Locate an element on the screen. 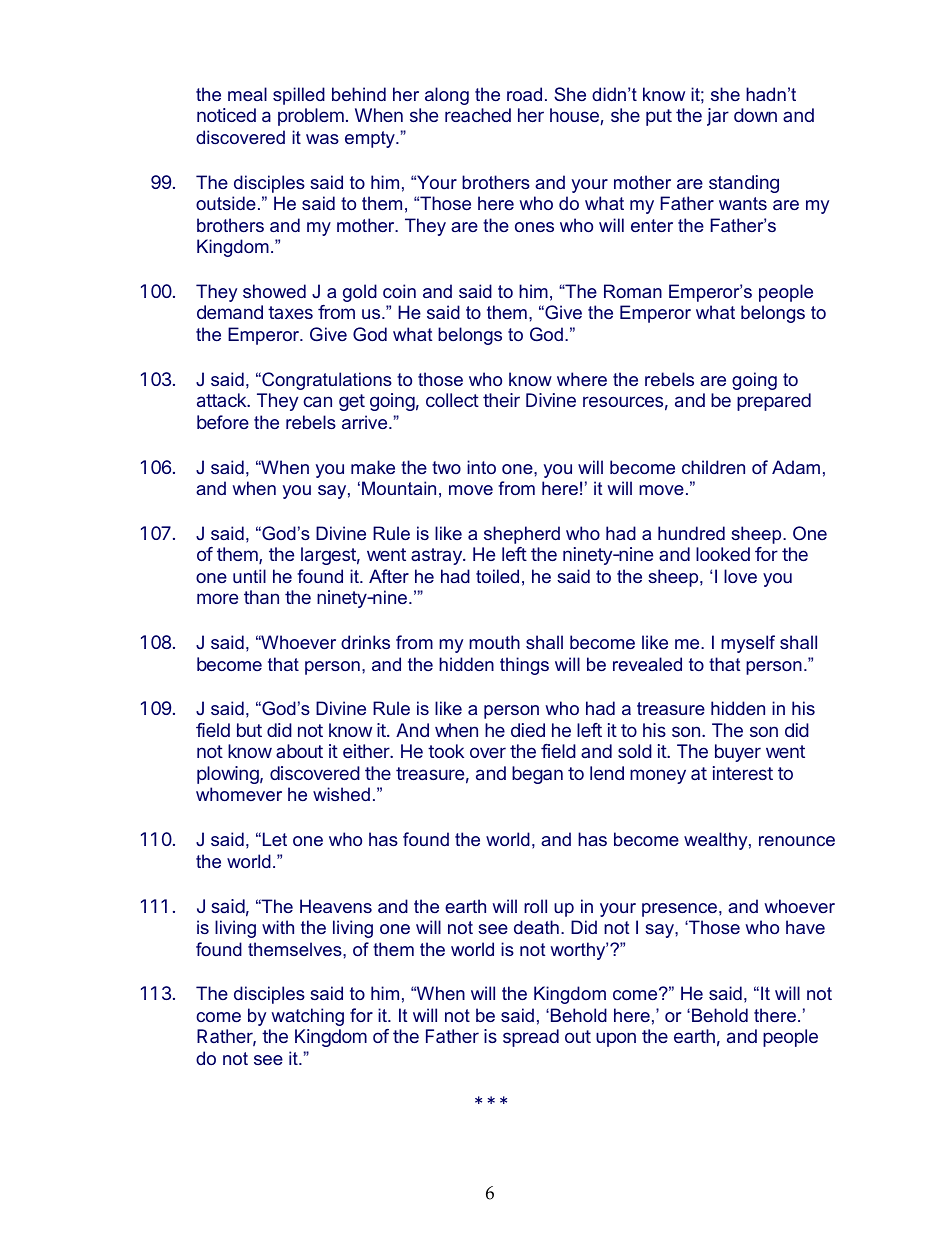 The width and height of the screenshot is (952, 1233). buyer is located at coordinates (738, 753).
